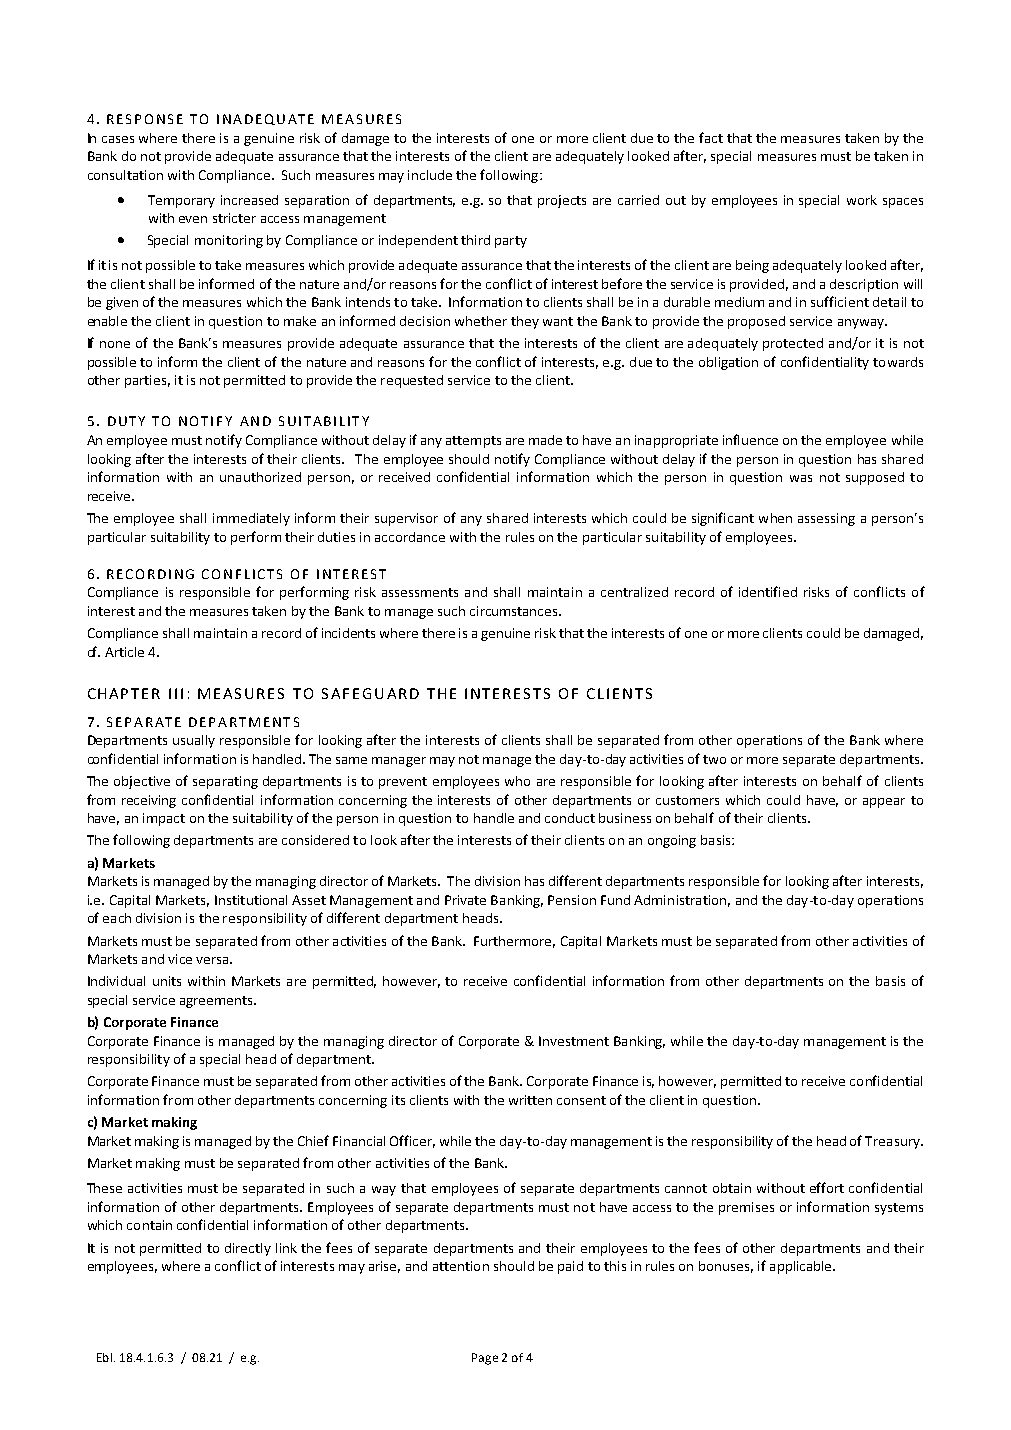 This document has height=1430, width=1011. What do you see at coordinates (485, 1359) in the document?
I see `Page` at bounding box center [485, 1359].
